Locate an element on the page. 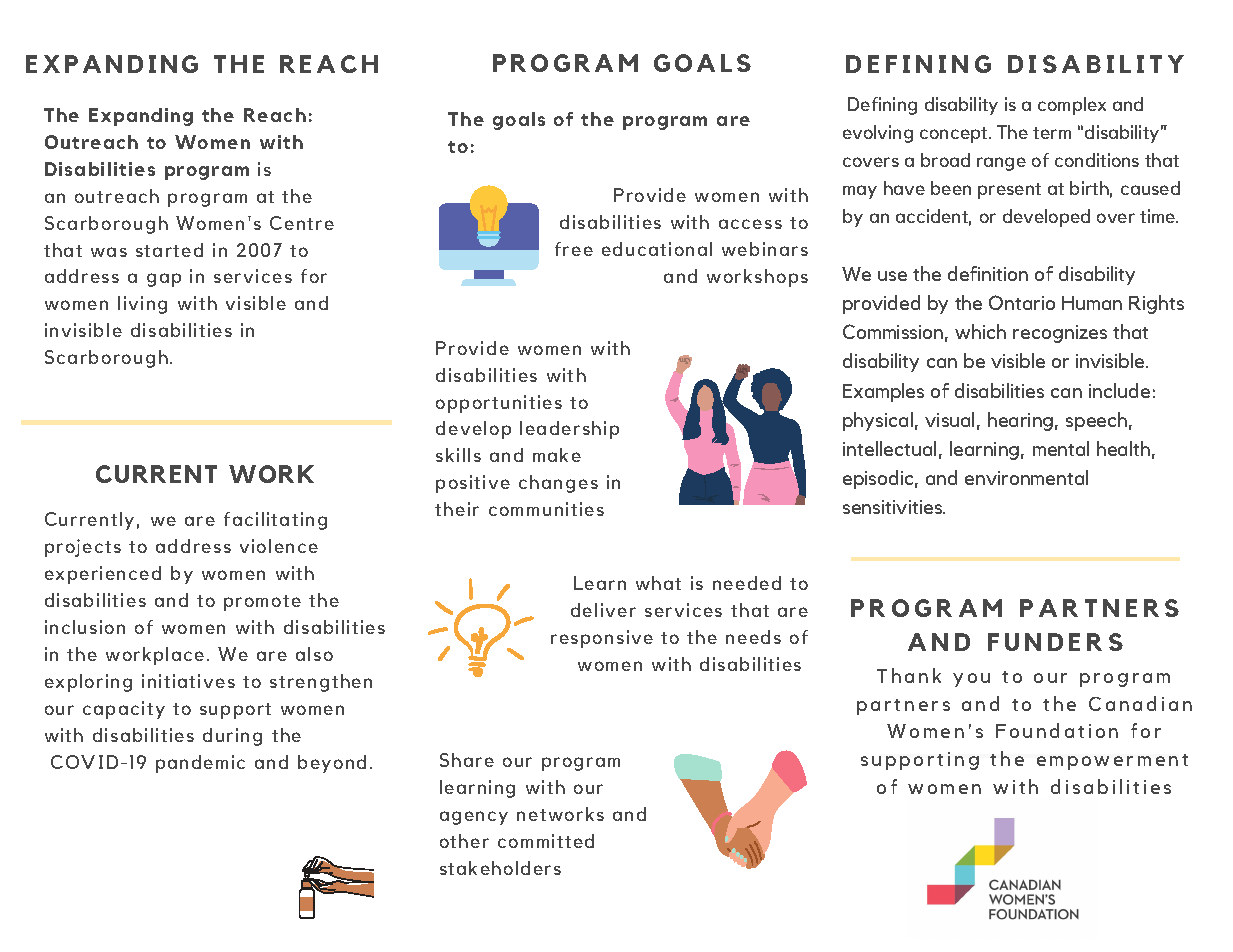 The height and width of the image is (952, 1233). committed is located at coordinates (546, 841).
